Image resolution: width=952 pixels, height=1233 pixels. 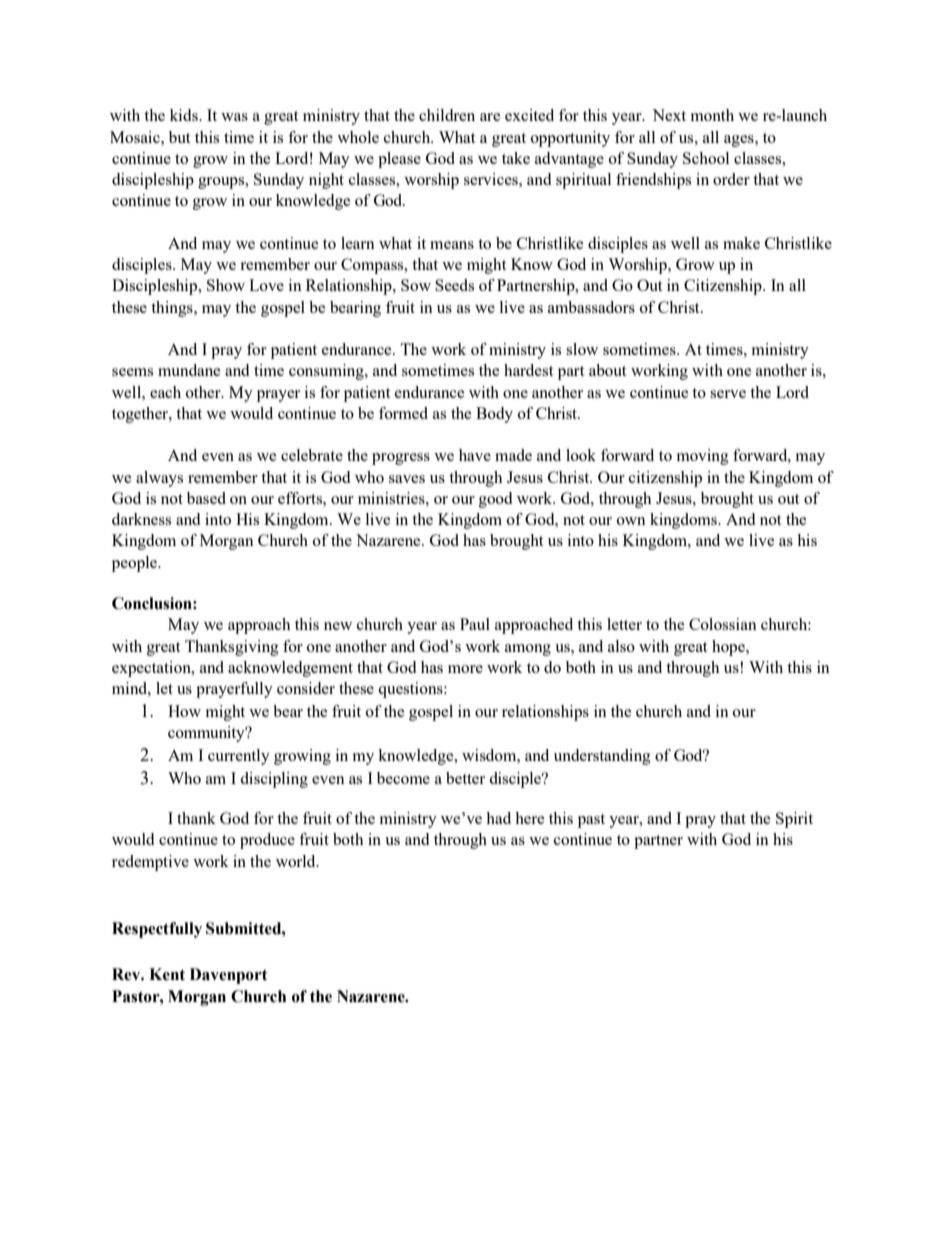 What do you see at coordinates (206, 498) in the document?
I see `based` at bounding box center [206, 498].
